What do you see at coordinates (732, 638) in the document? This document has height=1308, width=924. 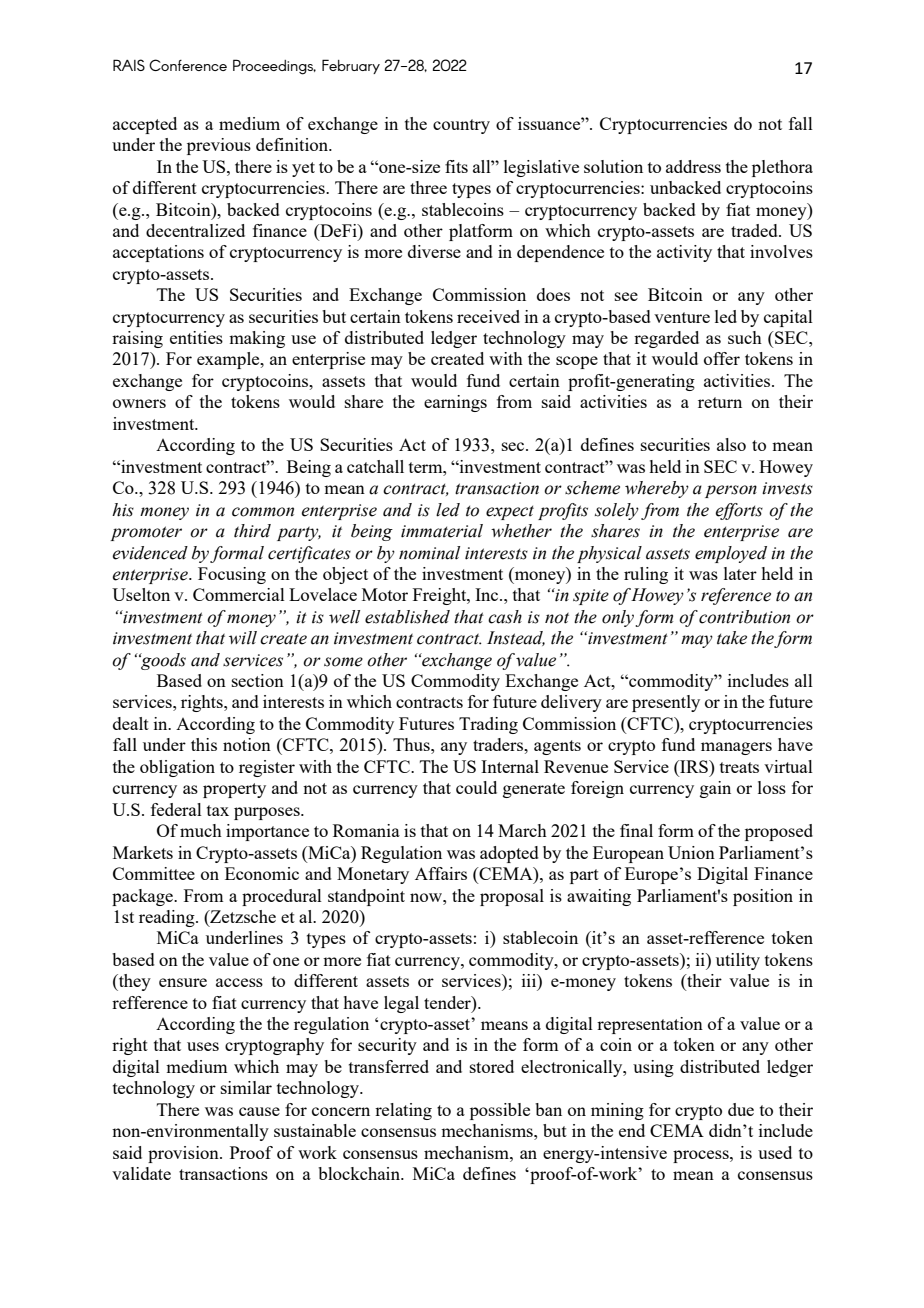 I see `take` at bounding box center [732, 638].
